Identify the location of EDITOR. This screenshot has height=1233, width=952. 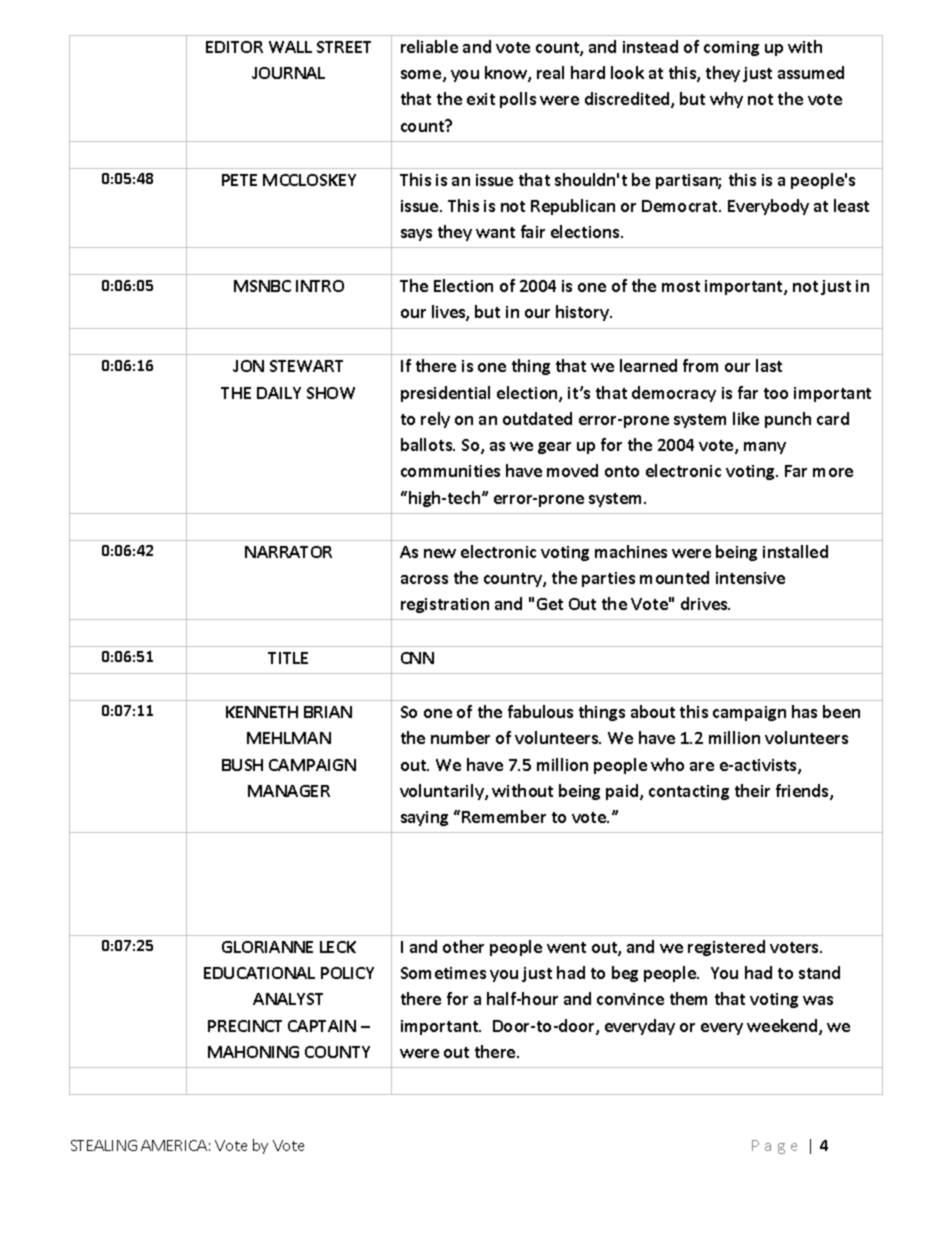
(234, 47).
